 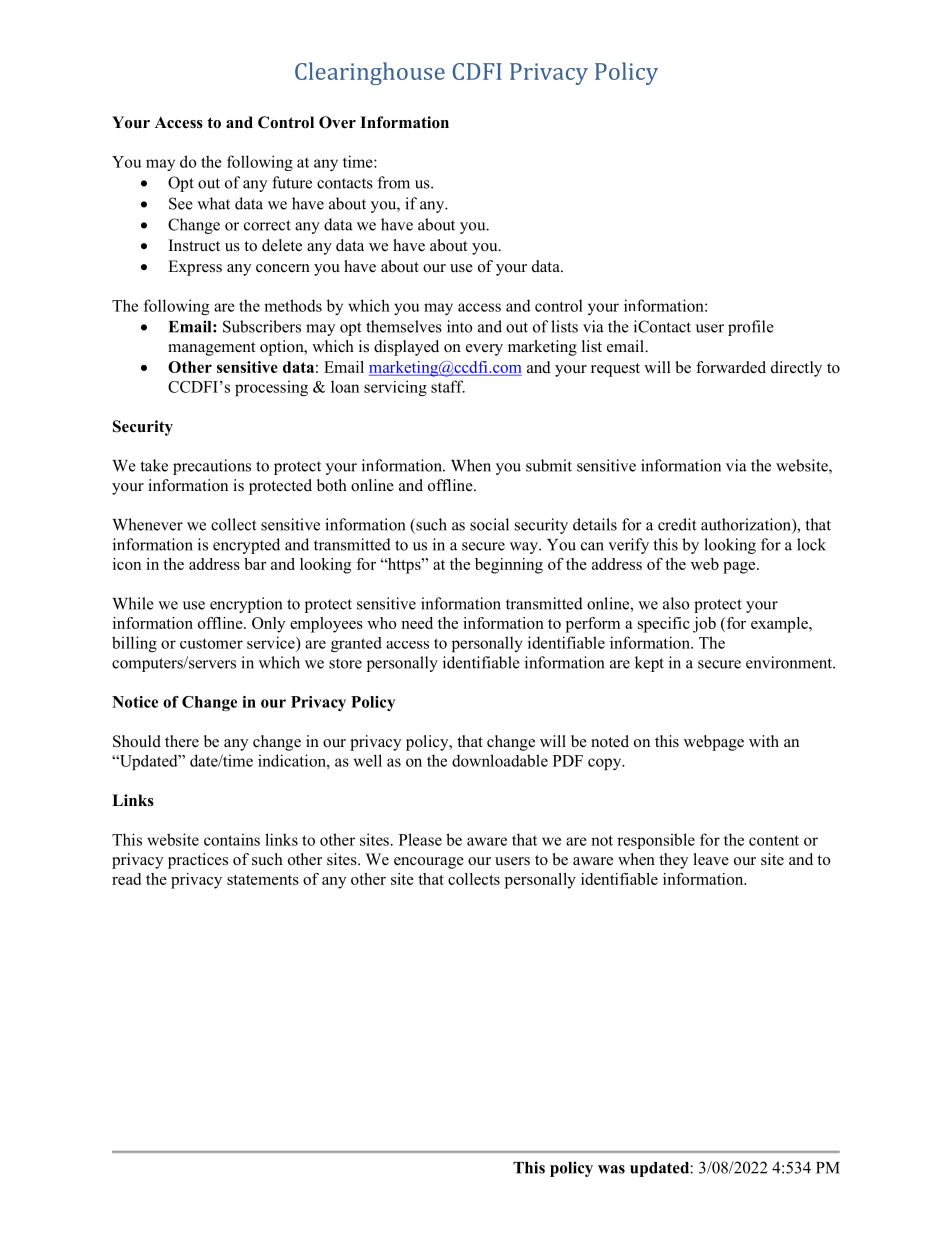 I want to click on contains, so click(x=232, y=839).
